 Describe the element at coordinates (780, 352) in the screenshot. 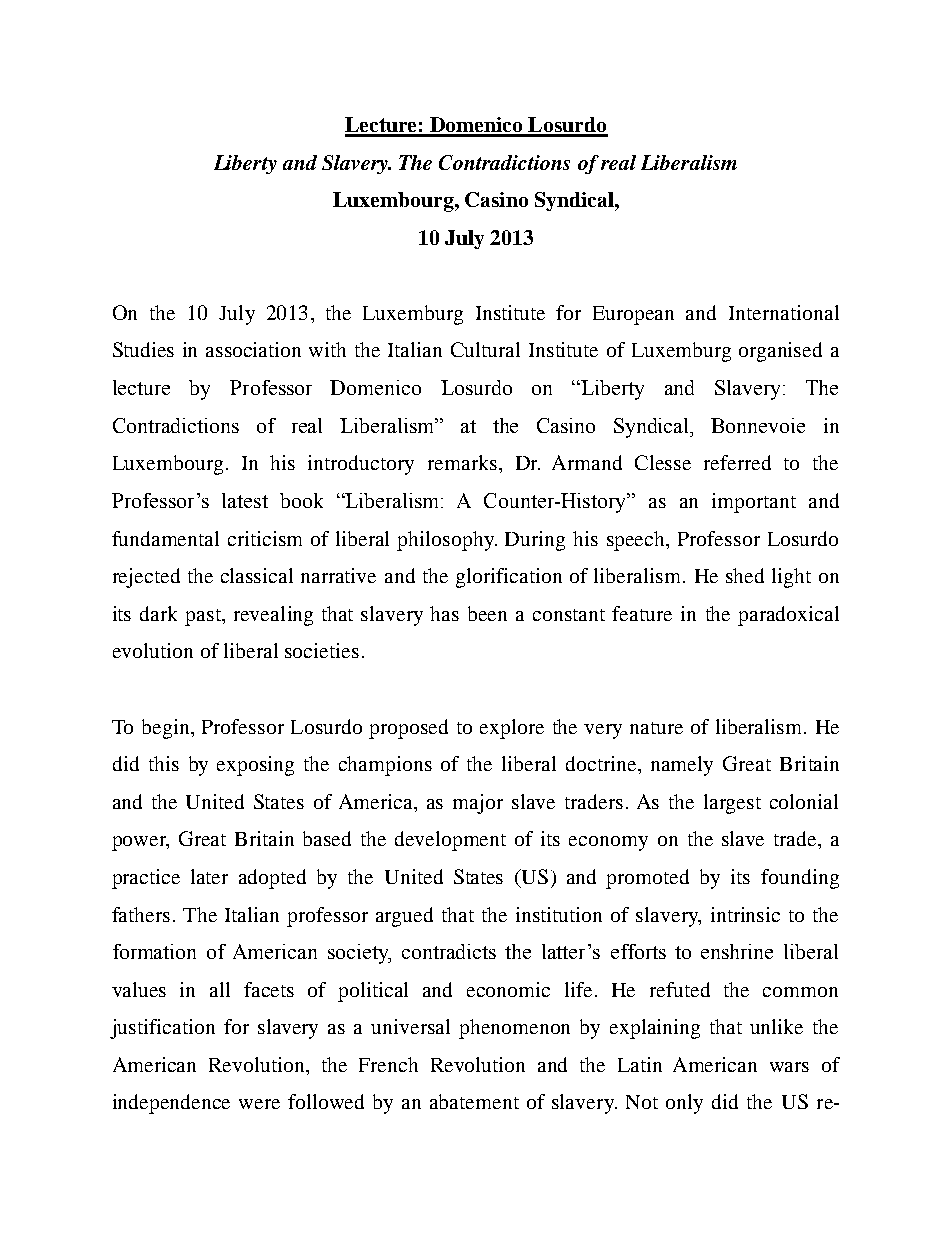

I see `organised` at that location.
